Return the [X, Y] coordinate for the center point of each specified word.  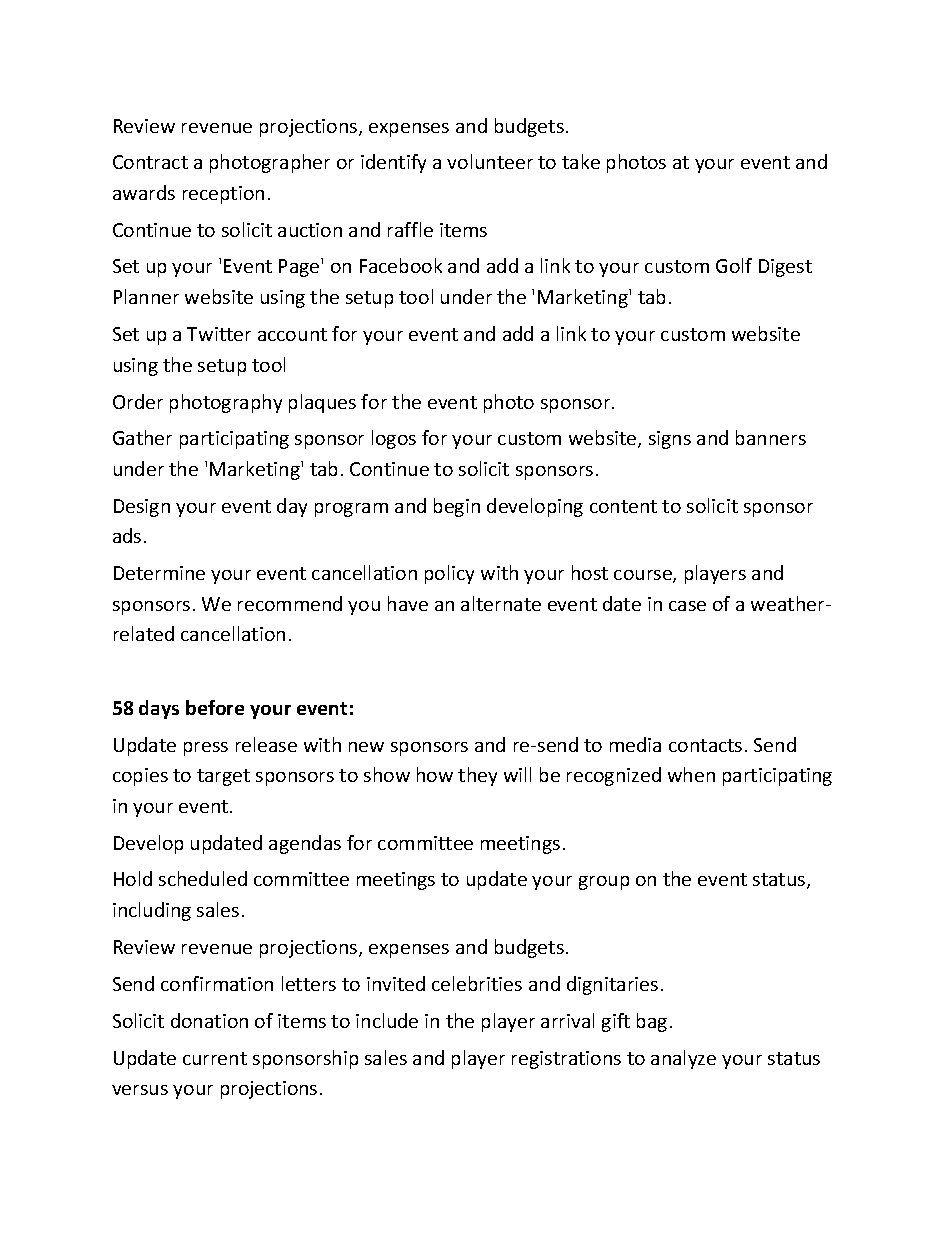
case [687, 606]
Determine [159, 573]
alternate [501, 603]
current [215, 1058]
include [387, 1020]
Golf [734, 265]
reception [223, 195]
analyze [683, 1059]
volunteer [490, 161]
